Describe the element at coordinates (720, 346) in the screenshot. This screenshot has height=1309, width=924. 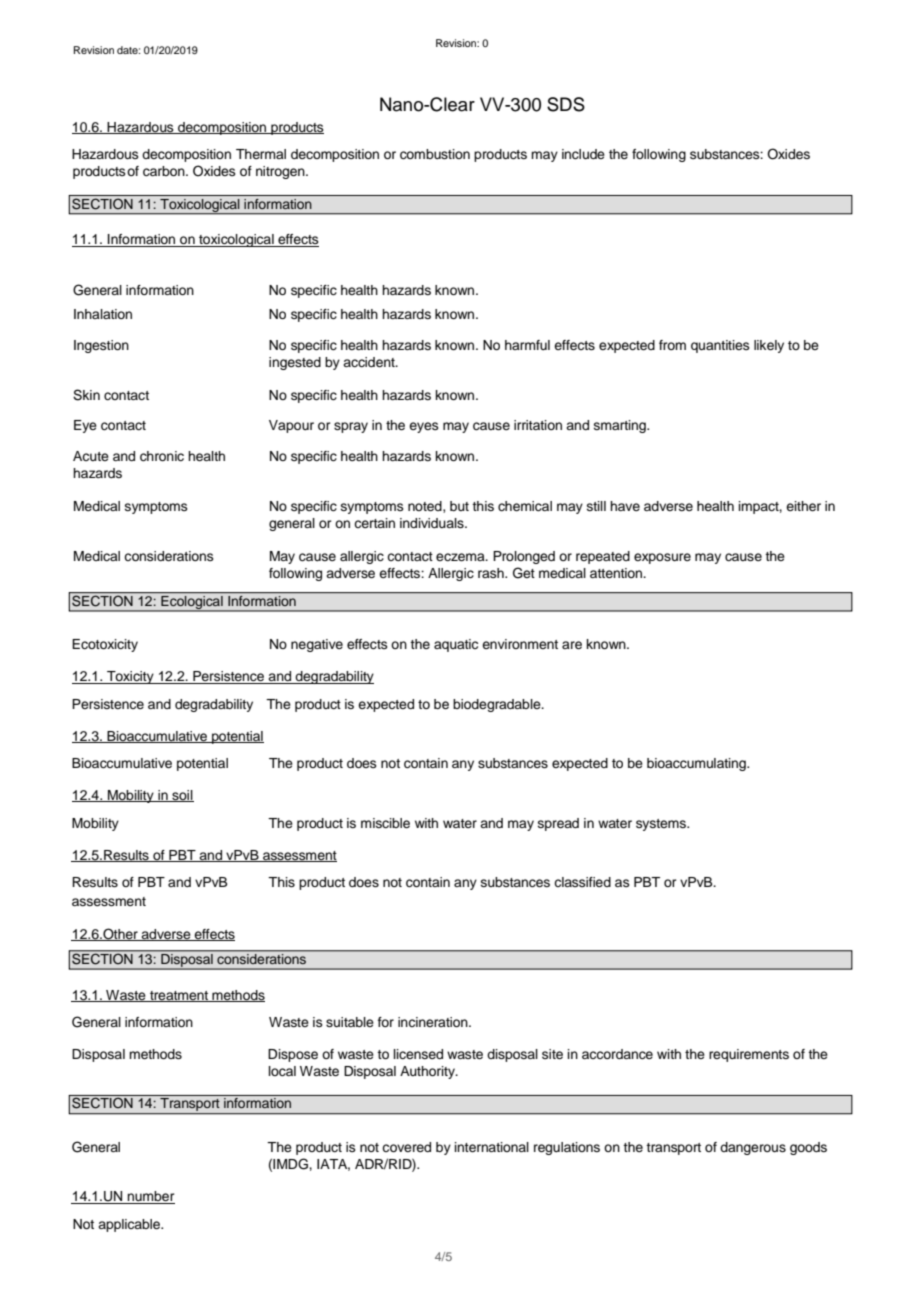
I see `quantities` at that location.
